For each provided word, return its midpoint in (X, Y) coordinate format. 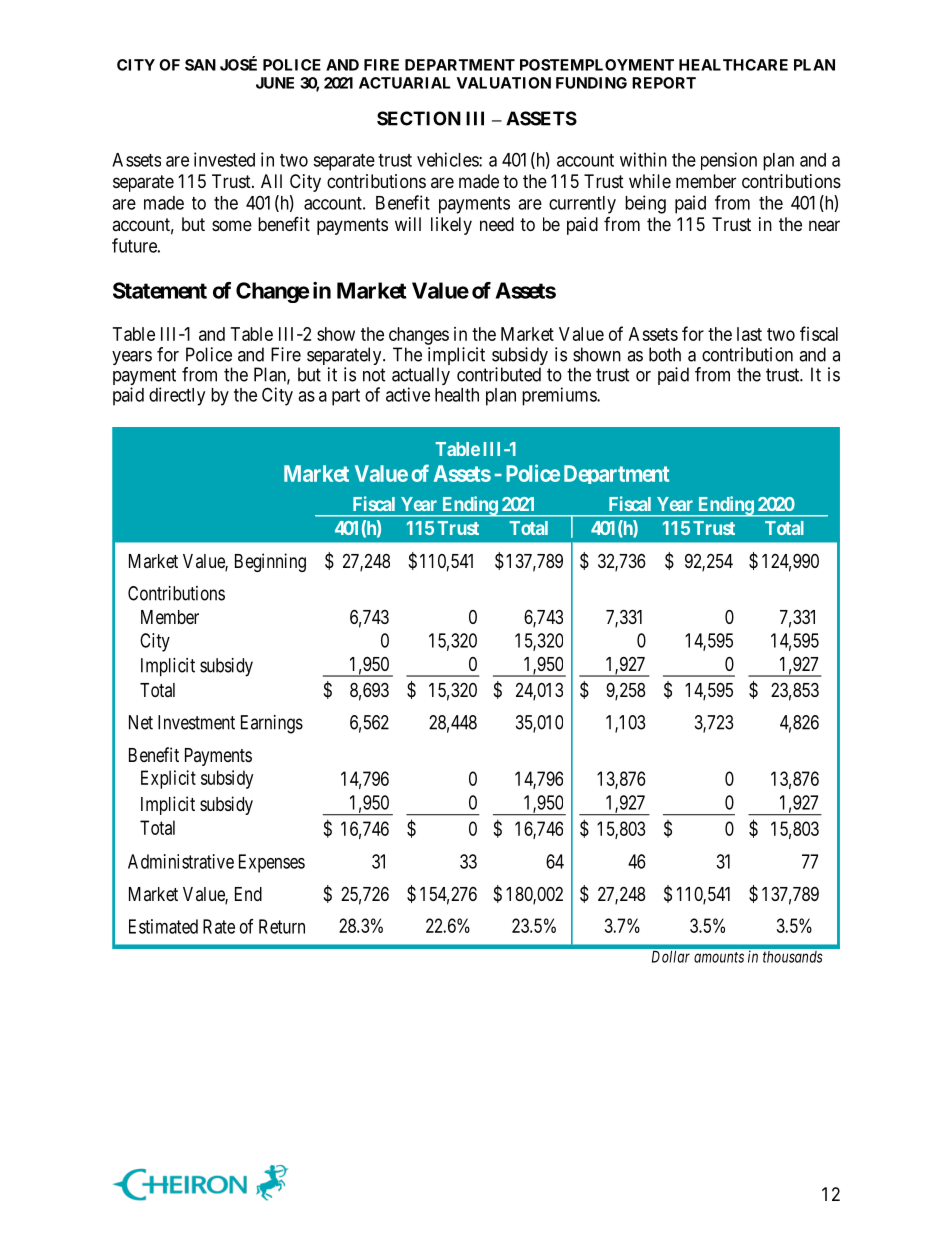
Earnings (272, 724)
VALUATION (504, 83)
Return (282, 926)
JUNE (275, 83)
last (749, 334)
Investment (196, 722)
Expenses (272, 863)
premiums (560, 396)
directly (177, 396)
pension (729, 161)
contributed (499, 374)
